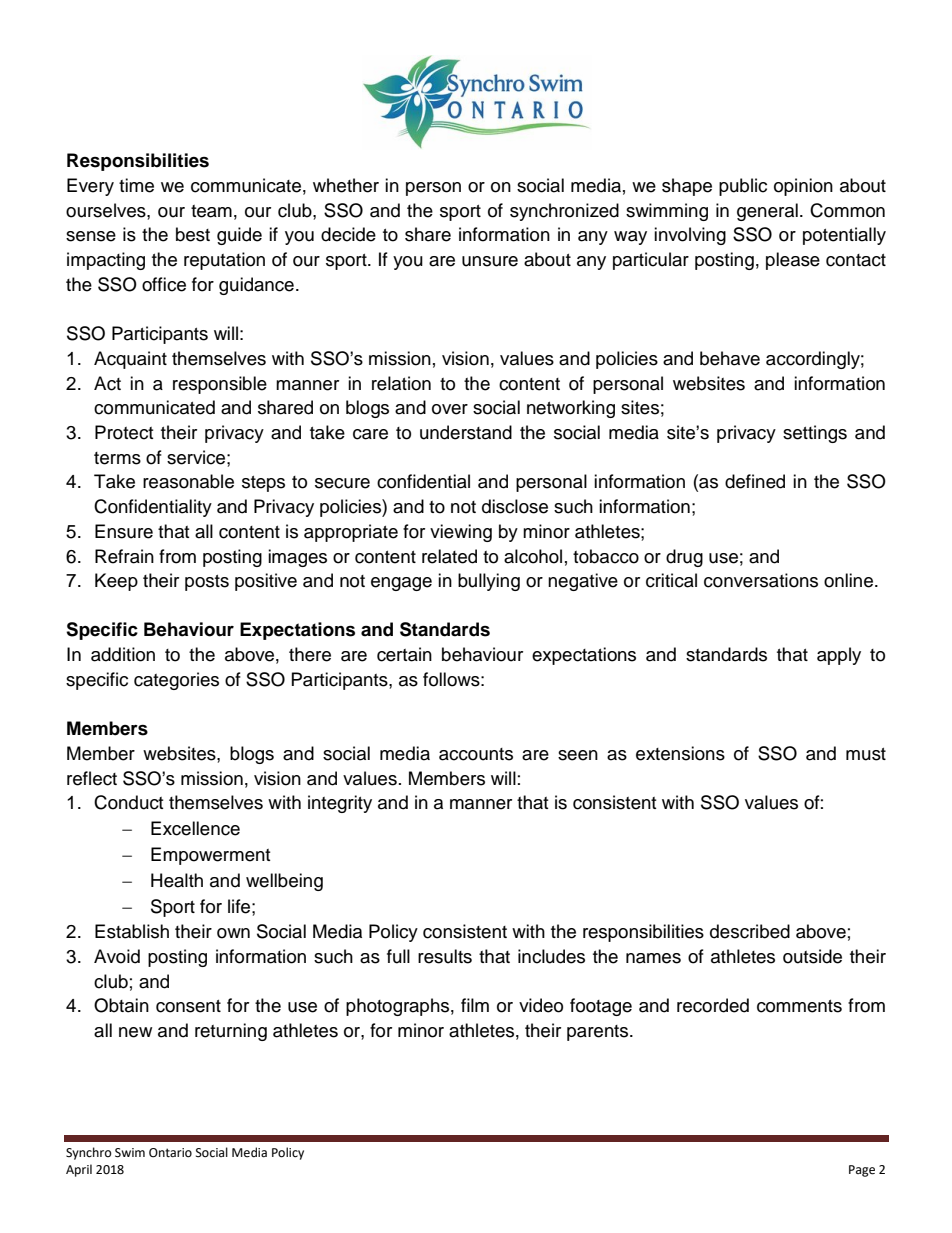 The width and height of the page is (952, 1233). Describe the element at coordinates (750, 931) in the page. I see `described` at that location.
